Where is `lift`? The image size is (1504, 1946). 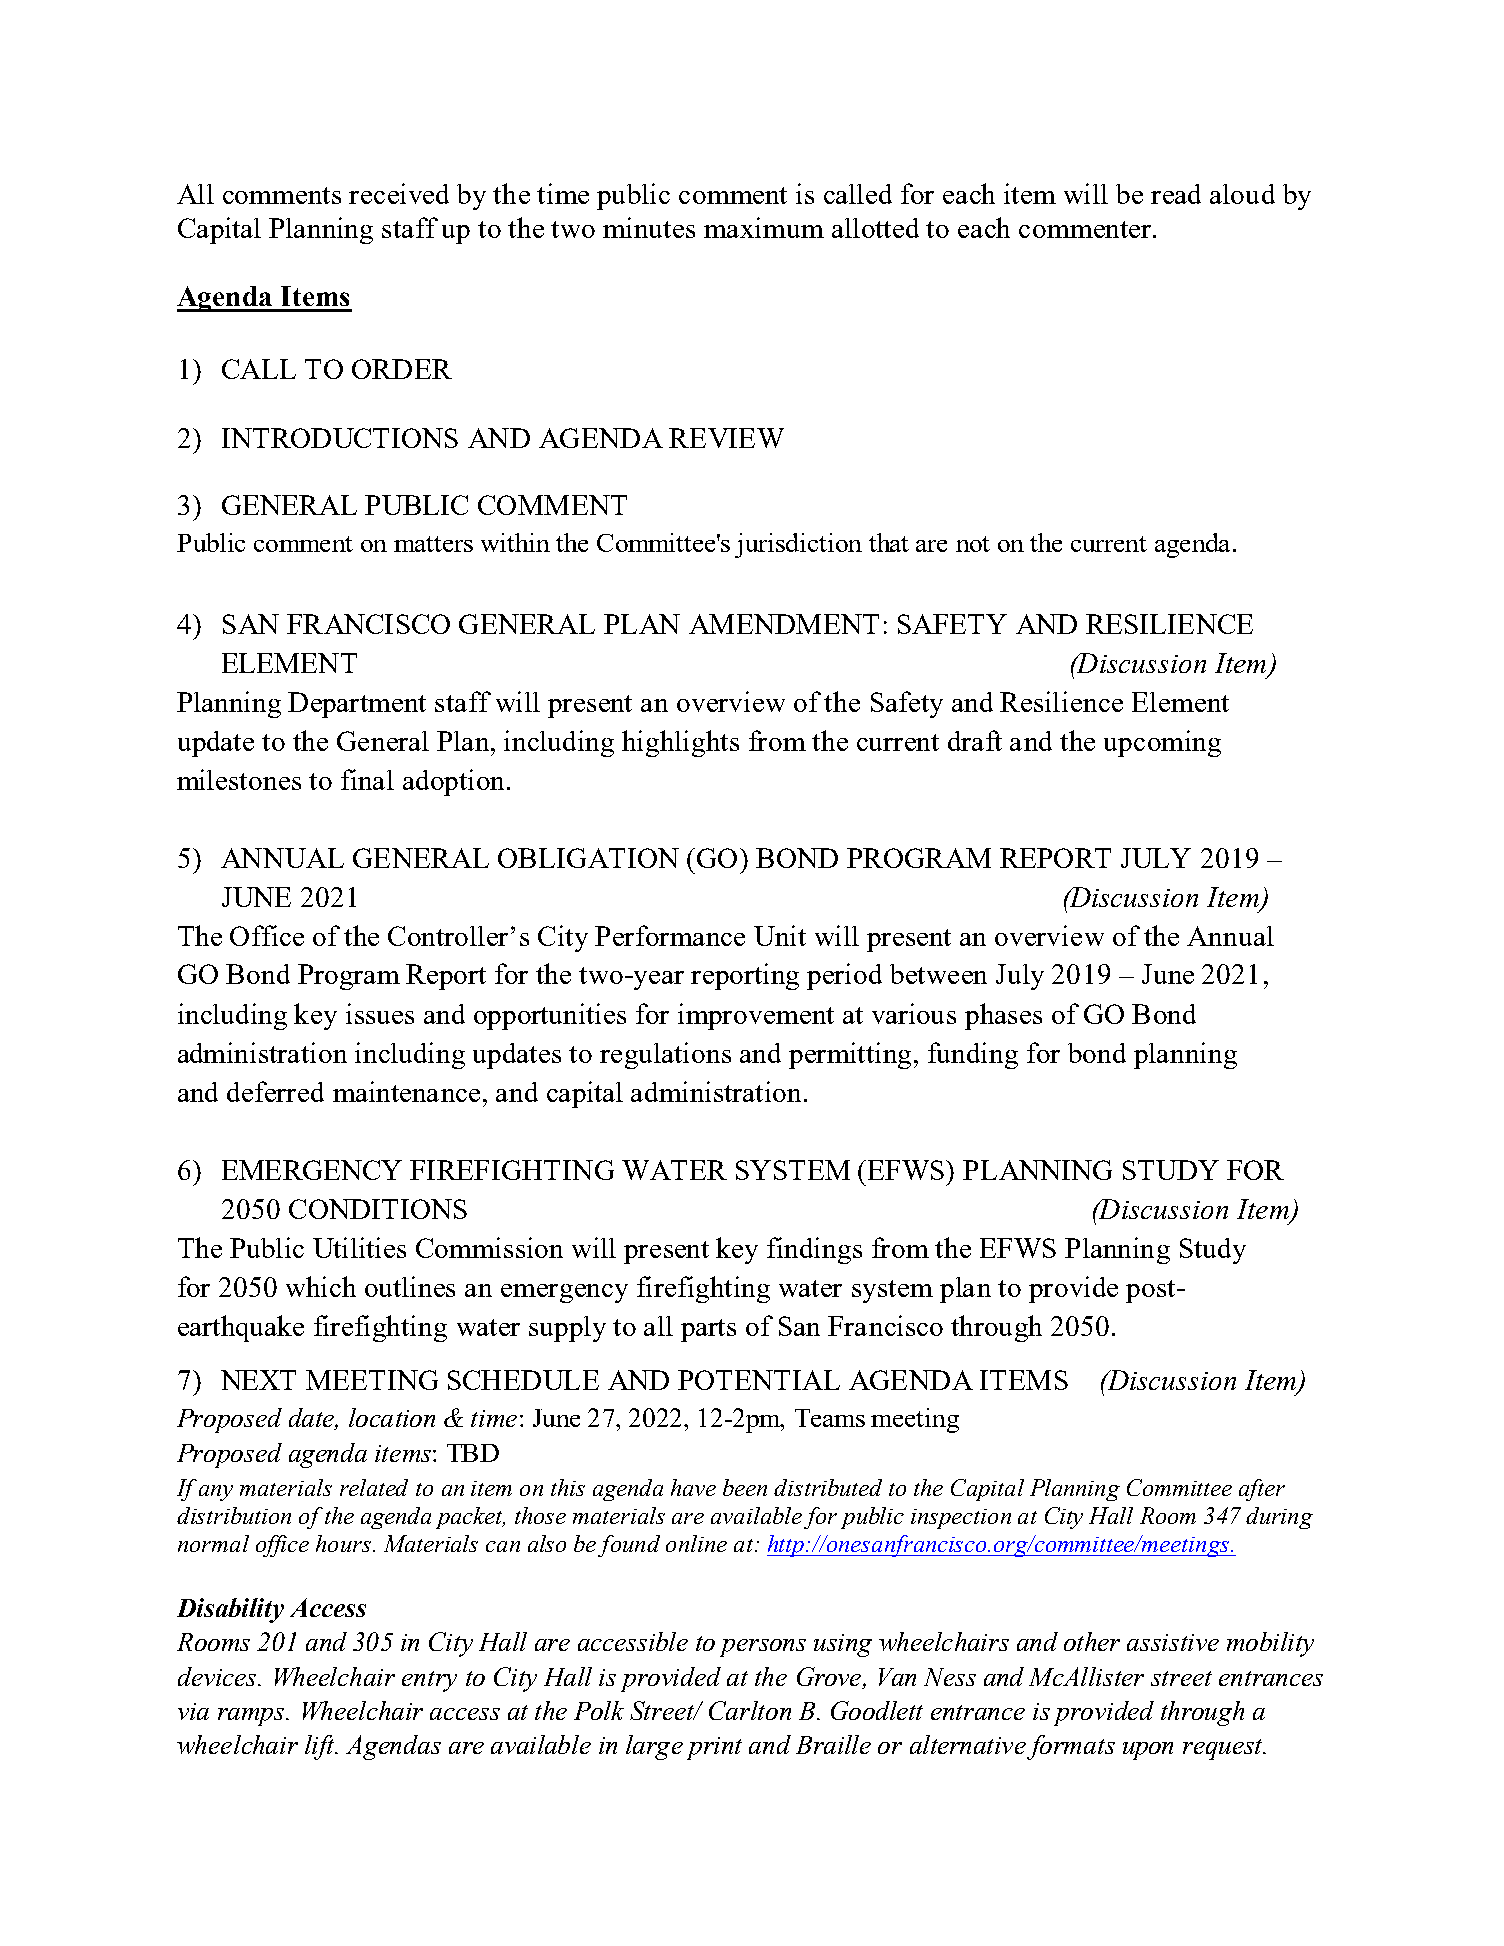
lift is located at coordinates (321, 1747).
